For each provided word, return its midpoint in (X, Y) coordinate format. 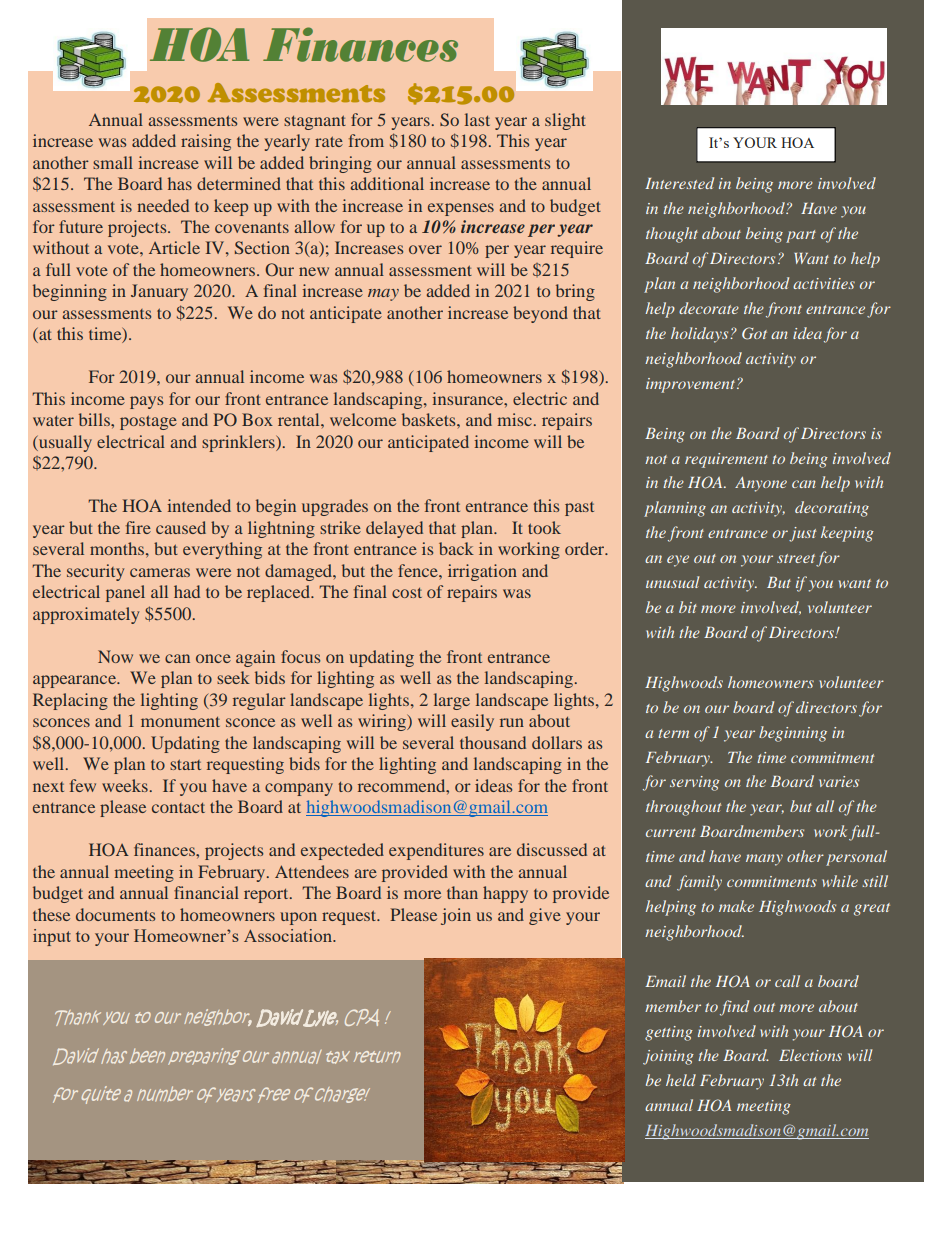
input (52, 937)
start (185, 764)
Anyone (761, 484)
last (477, 119)
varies (839, 781)
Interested (679, 183)
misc (514, 419)
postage (148, 422)
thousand (493, 742)
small (113, 162)
